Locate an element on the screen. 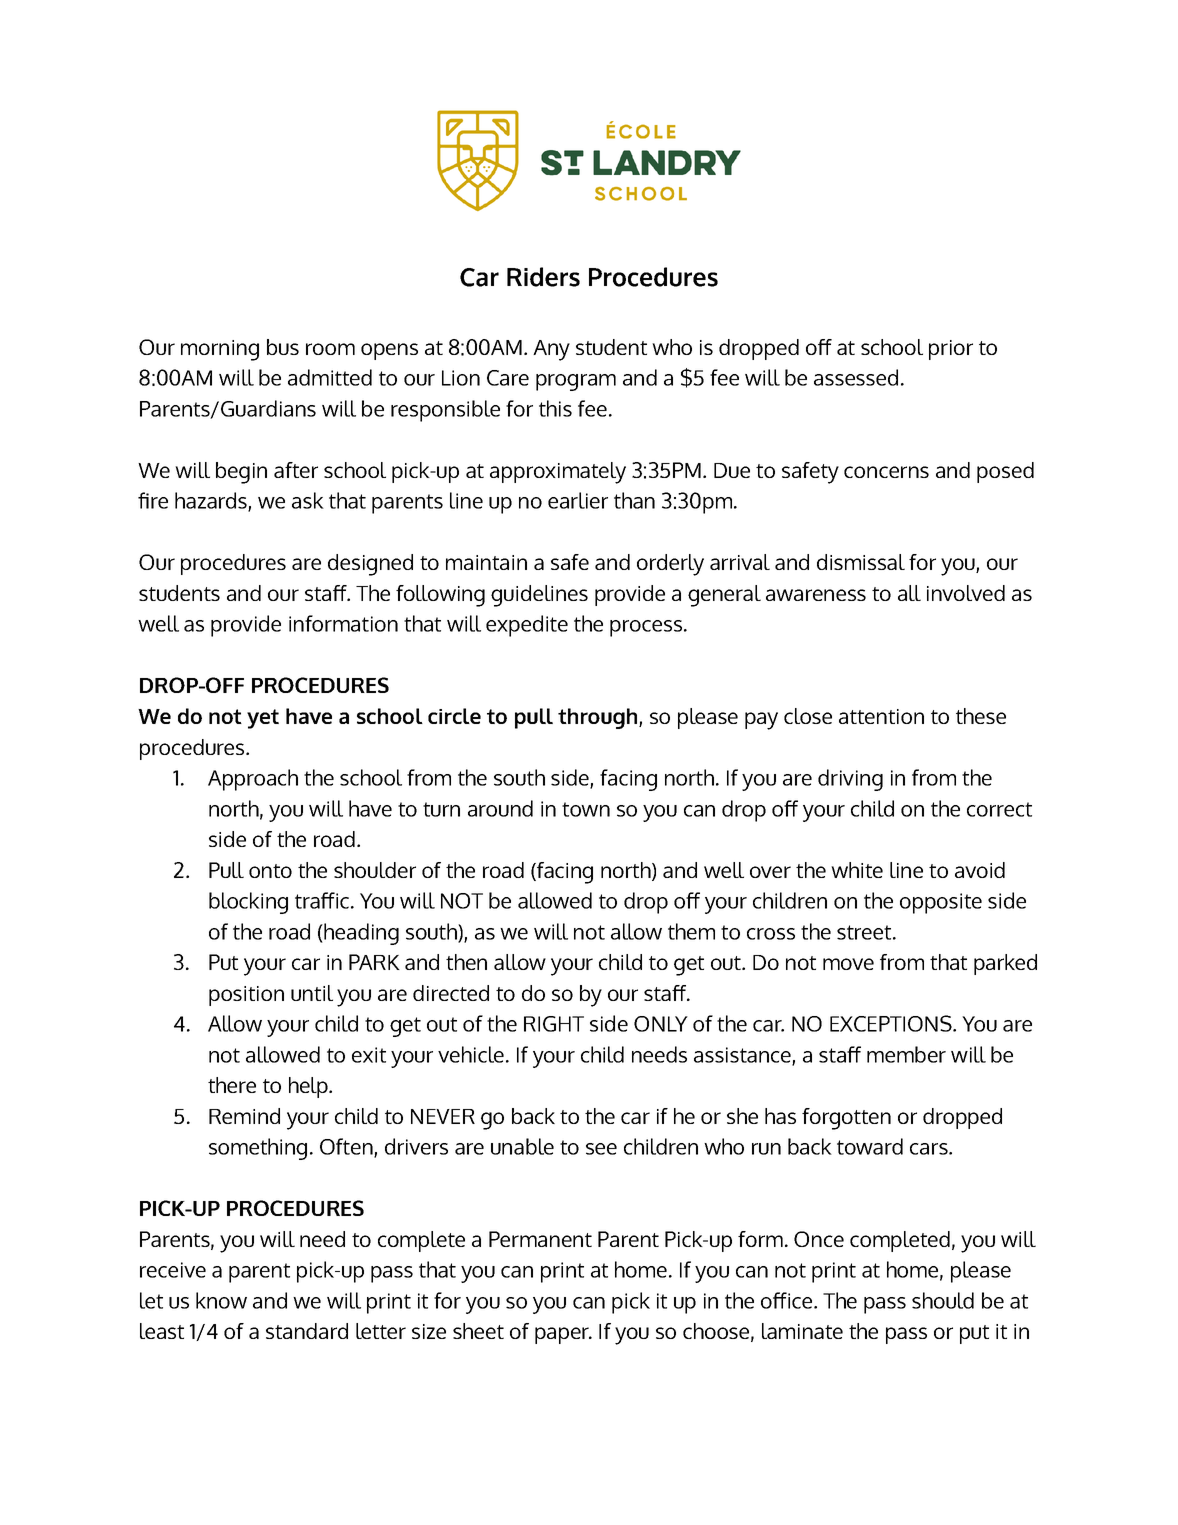 The height and width of the screenshot is (1525, 1178). driving is located at coordinates (850, 780).
